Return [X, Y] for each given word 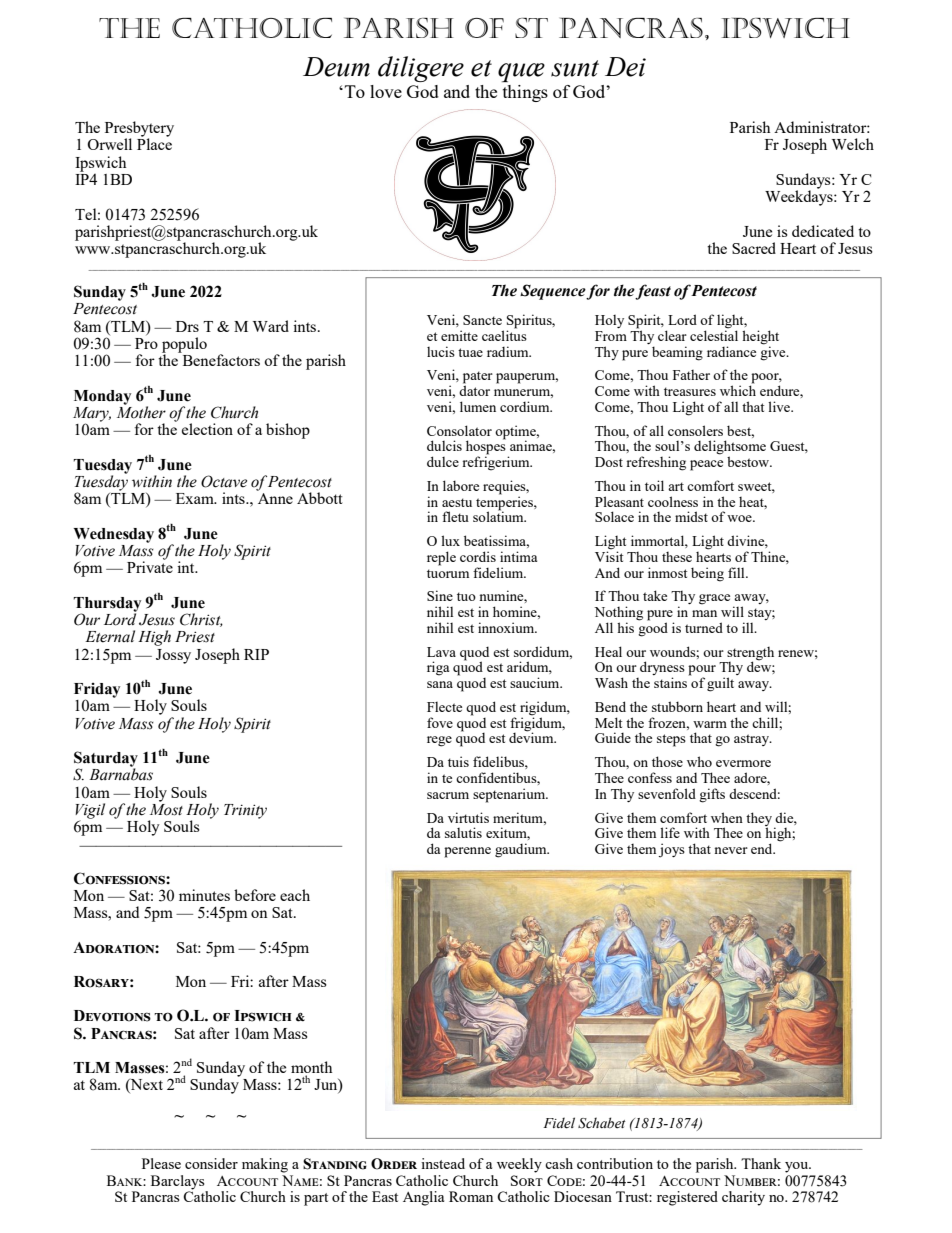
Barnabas [121, 773]
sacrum [448, 795]
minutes [204, 895]
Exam [196, 498]
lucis [441, 351]
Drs [187, 326]
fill [737, 572]
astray [753, 740]
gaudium [522, 850]
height [760, 338]
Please [161, 1163]
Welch [853, 144]
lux [450, 540]
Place [154, 143]
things [525, 93]
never [731, 850]
